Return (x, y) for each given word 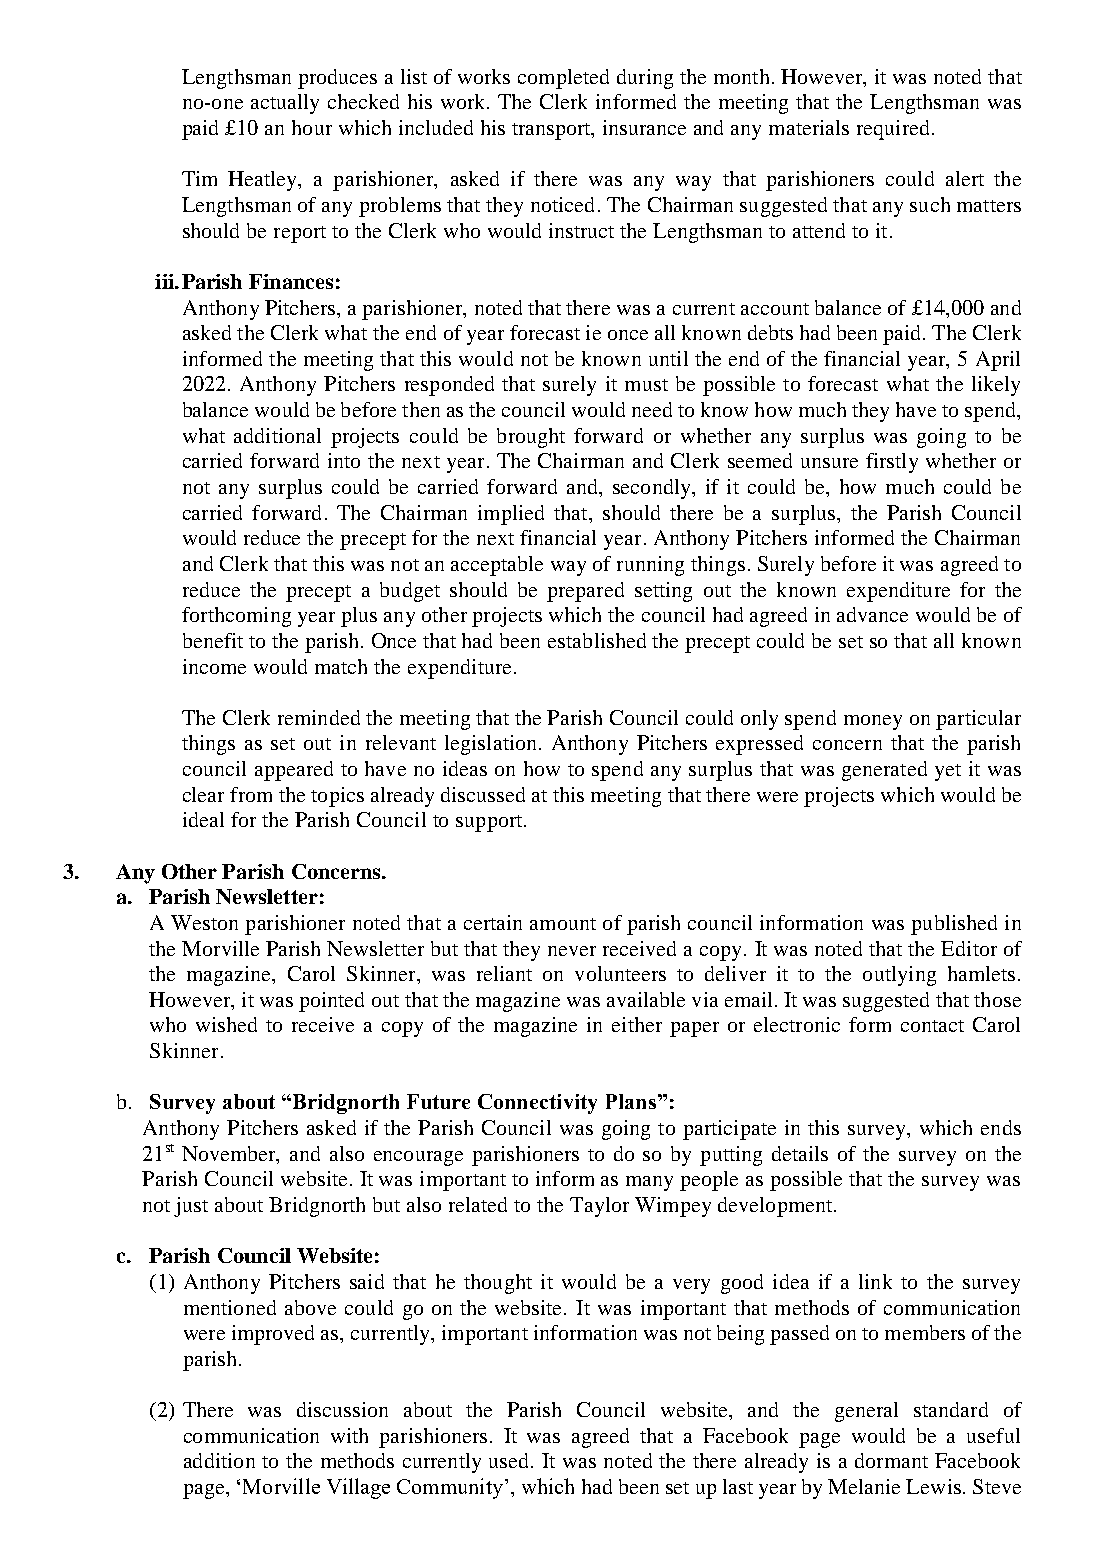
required (893, 130)
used (510, 1460)
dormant (891, 1460)
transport (552, 131)
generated (884, 771)
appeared (294, 771)
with (349, 1435)
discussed (483, 794)
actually (285, 104)
